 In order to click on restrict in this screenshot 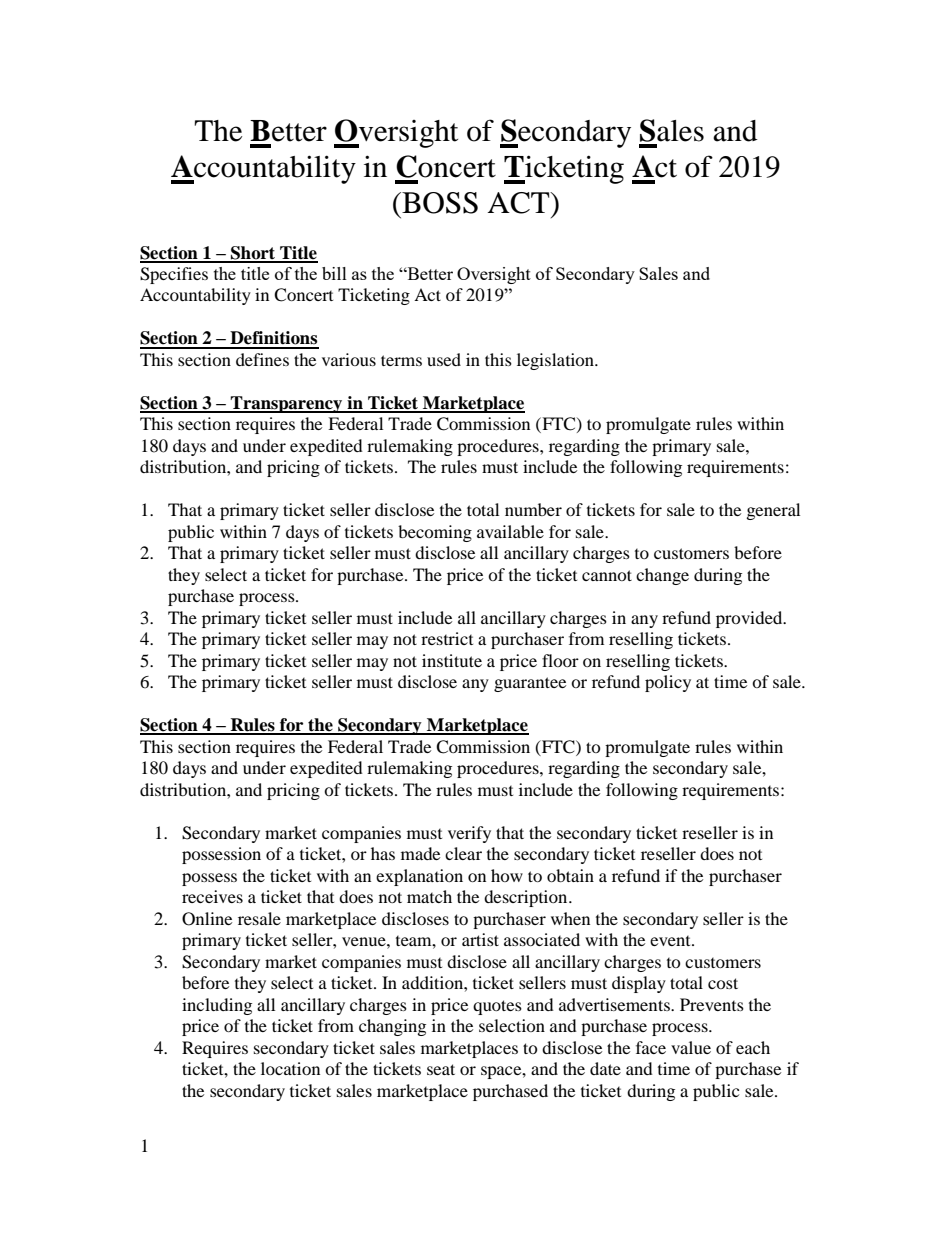, I will do `click(447, 638)`.
